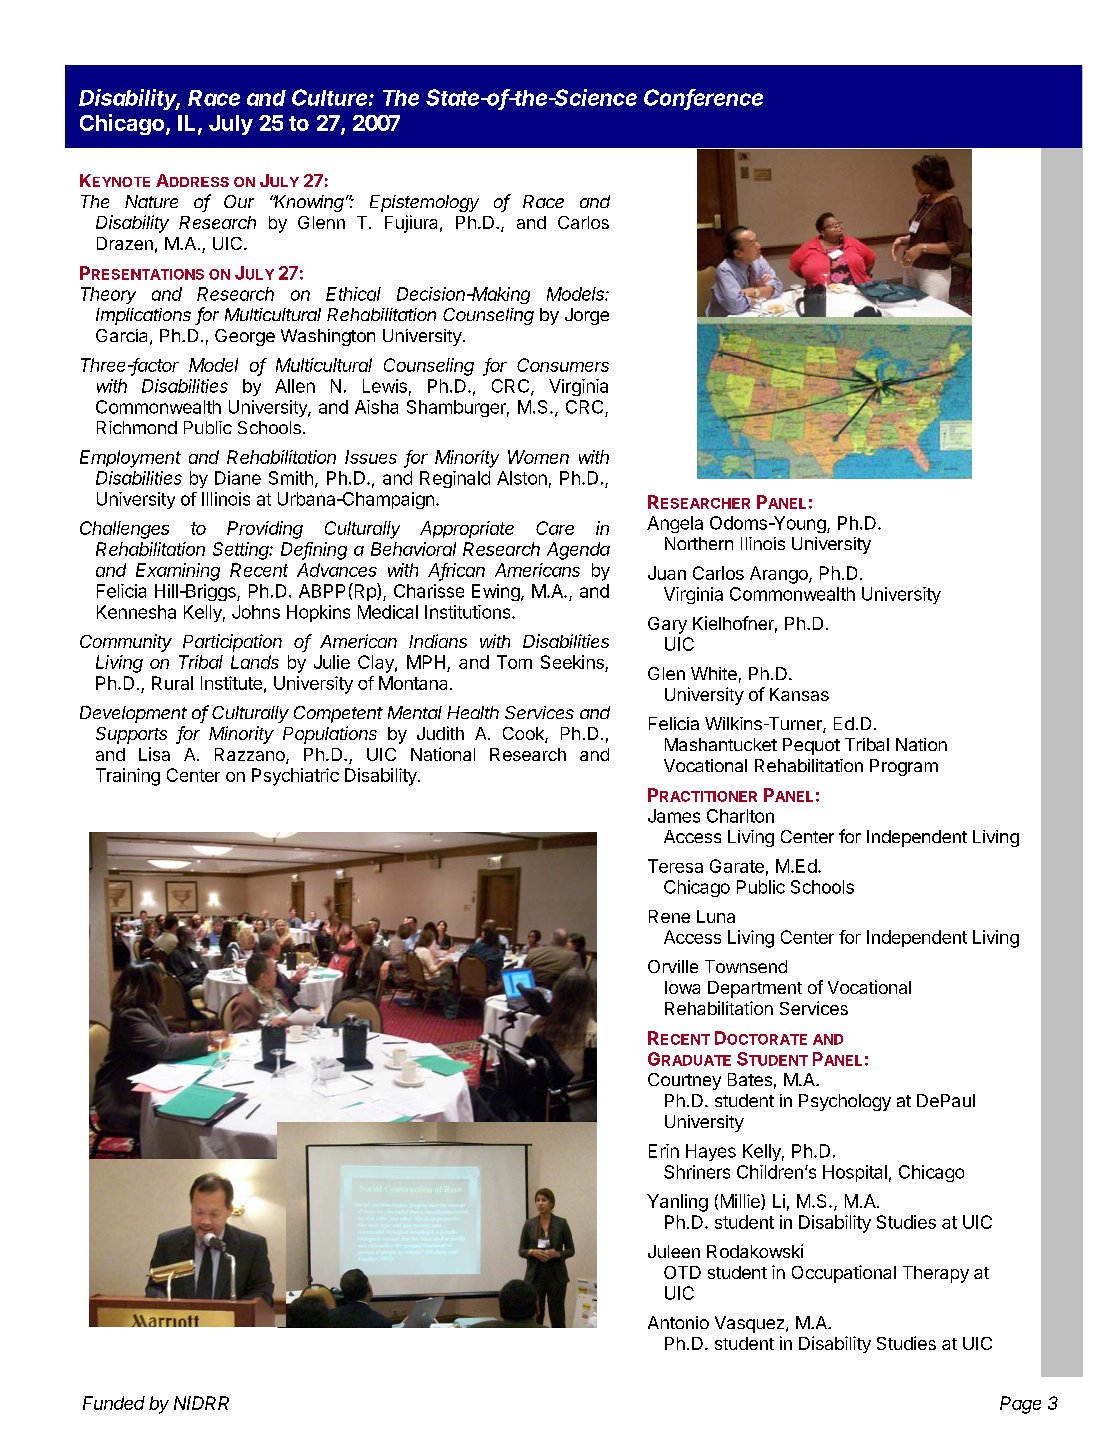 This document has height=1442, width=1114. Describe the element at coordinates (780, 575) in the document. I see `Arango` at that location.
